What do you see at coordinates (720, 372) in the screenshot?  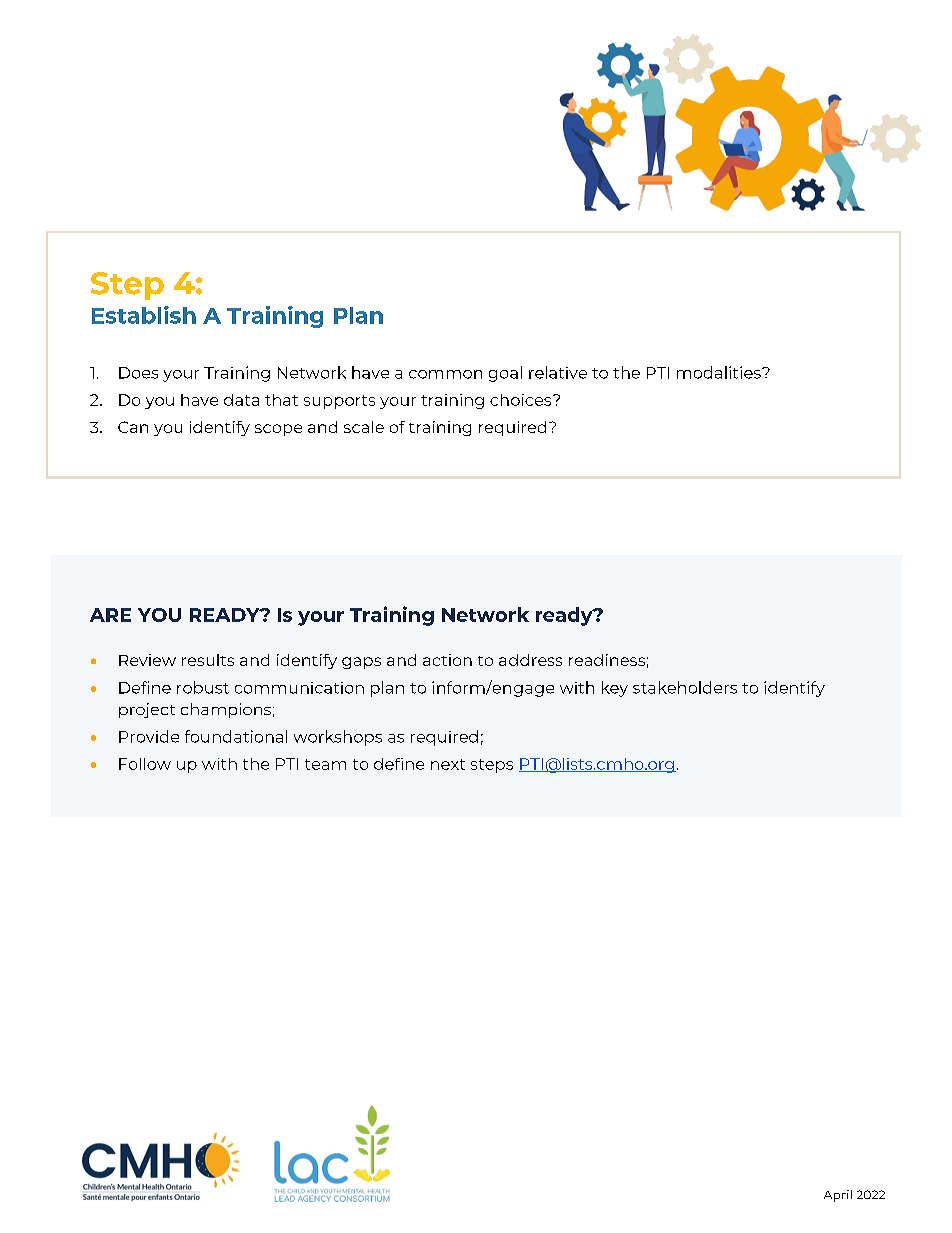 I see `modalities` at bounding box center [720, 372].
